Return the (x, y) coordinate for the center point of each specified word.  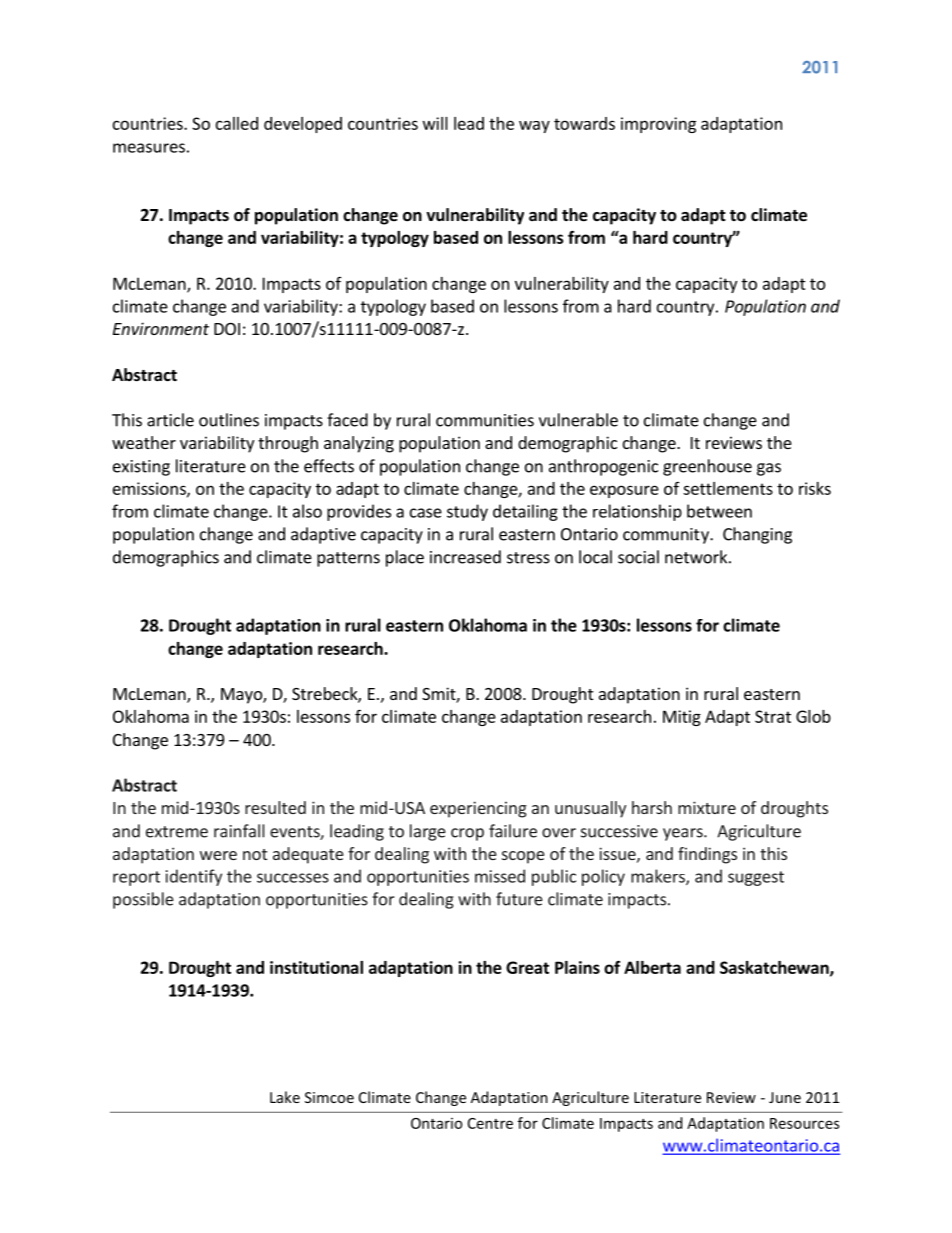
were (218, 855)
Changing (757, 535)
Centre (490, 1123)
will (435, 123)
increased (465, 557)
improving (658, 125)
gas (769, 469)
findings (707, 855)
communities (485, 420)
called (237, 123)
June (785, 1097)
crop (467, 834)
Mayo (242, 696)
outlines (229, 420)
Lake (285, 1097)
